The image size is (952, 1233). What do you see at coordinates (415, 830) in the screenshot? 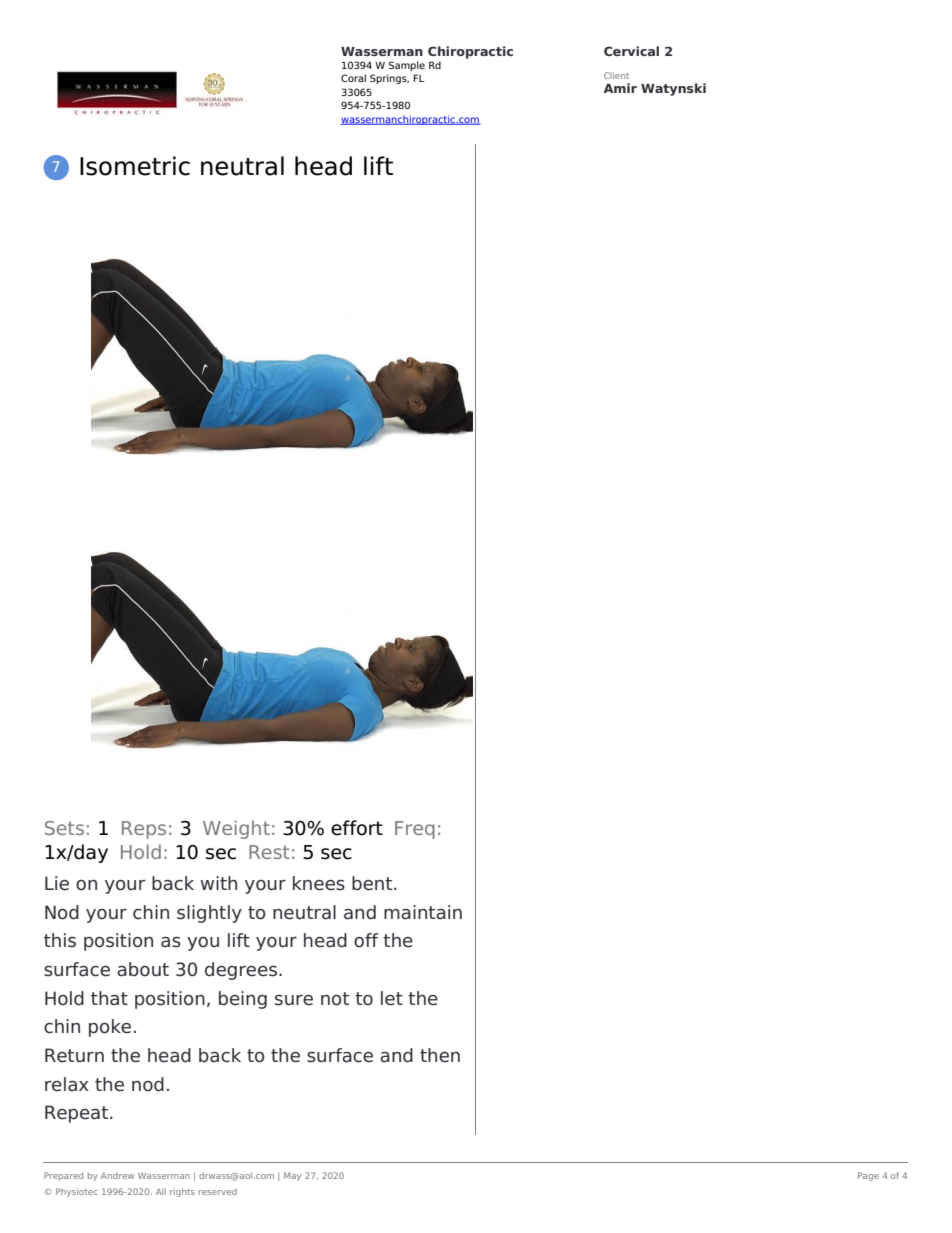
I see `Freq` at bounding box center [415, 830].
